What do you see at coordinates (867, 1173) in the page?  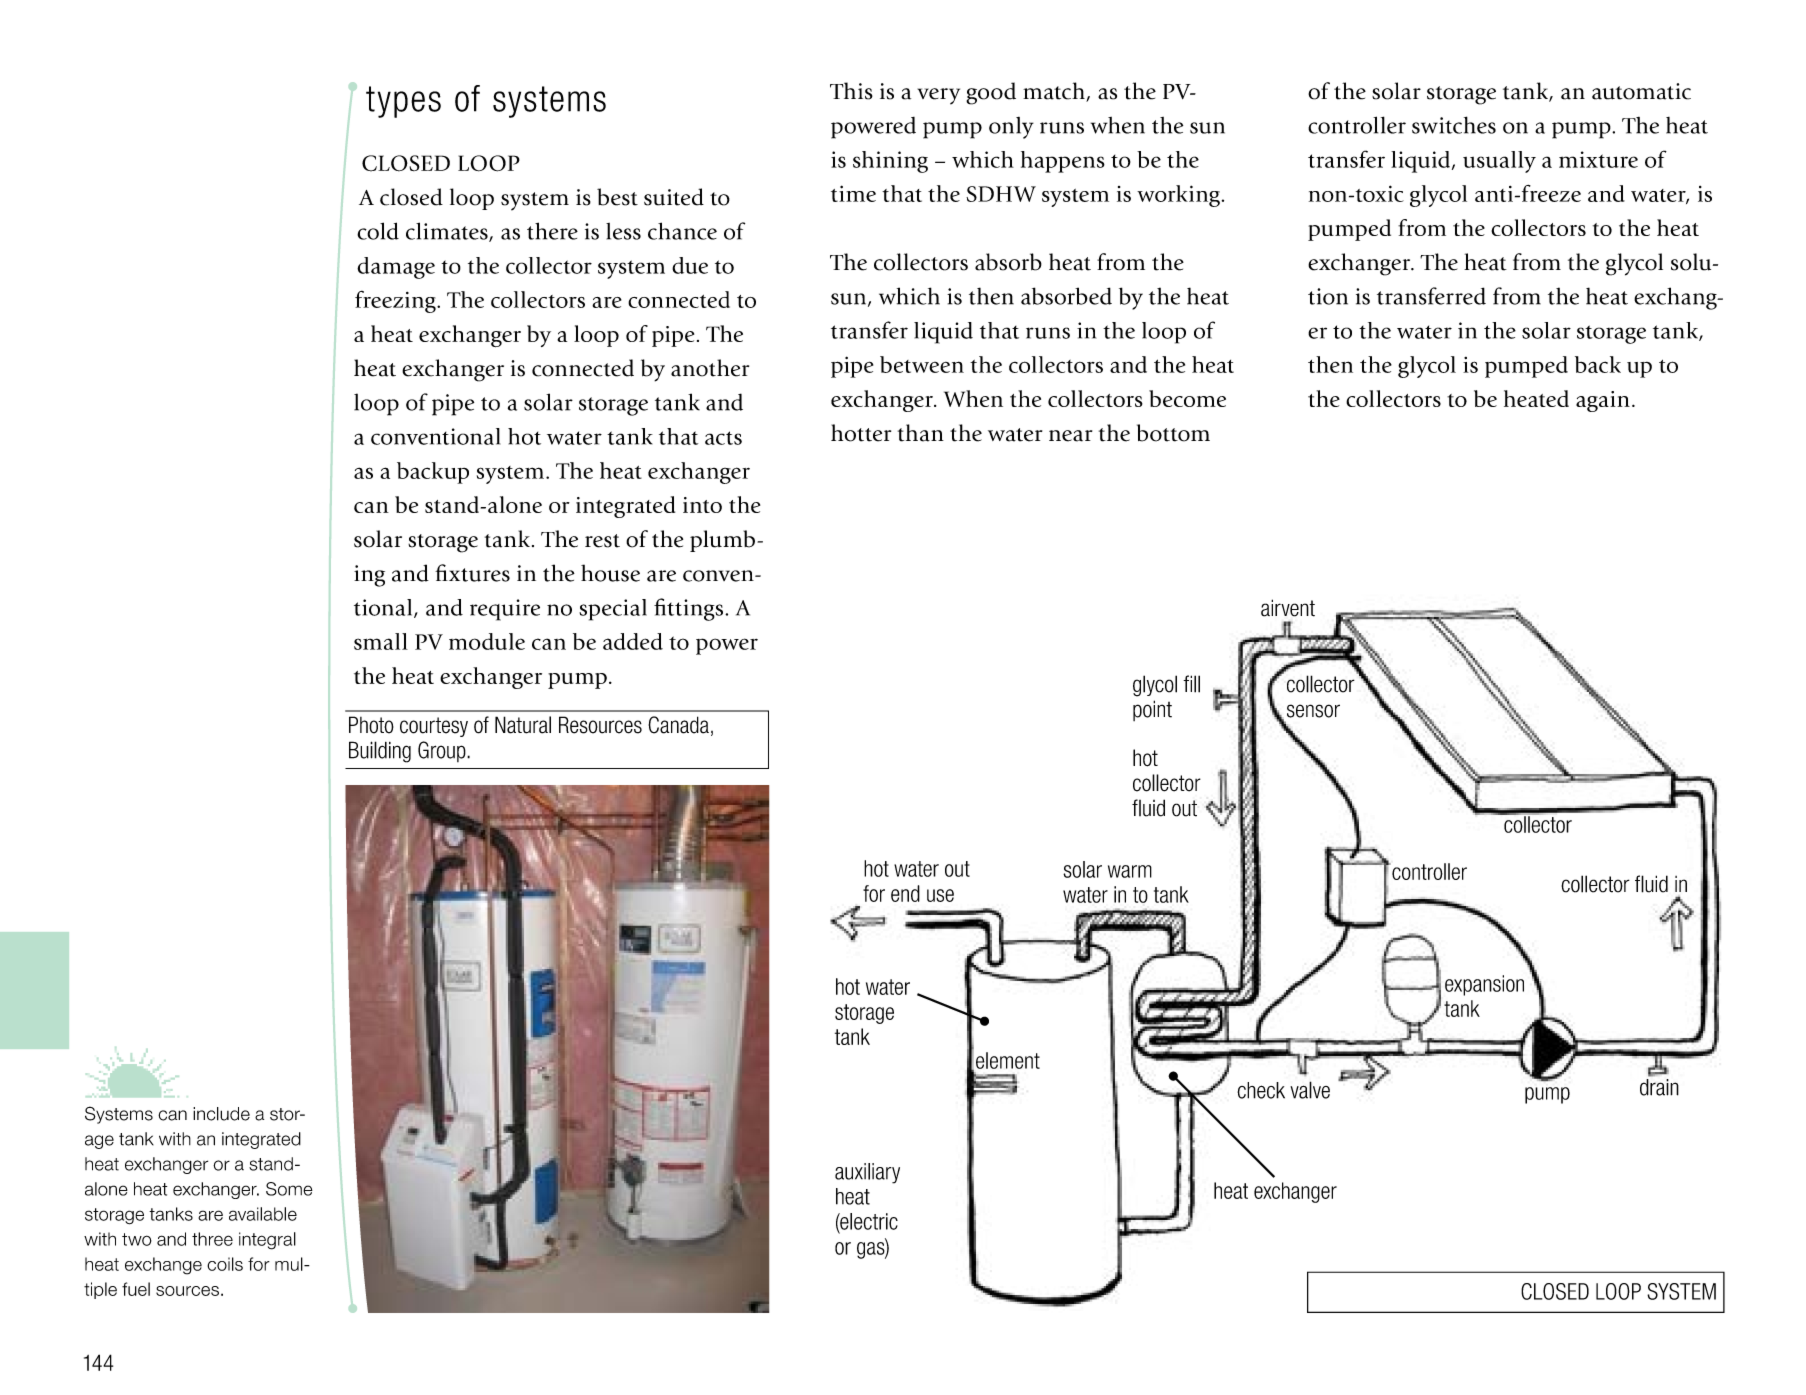 I see `auxiliary` at bounding box center [867, 1173].
